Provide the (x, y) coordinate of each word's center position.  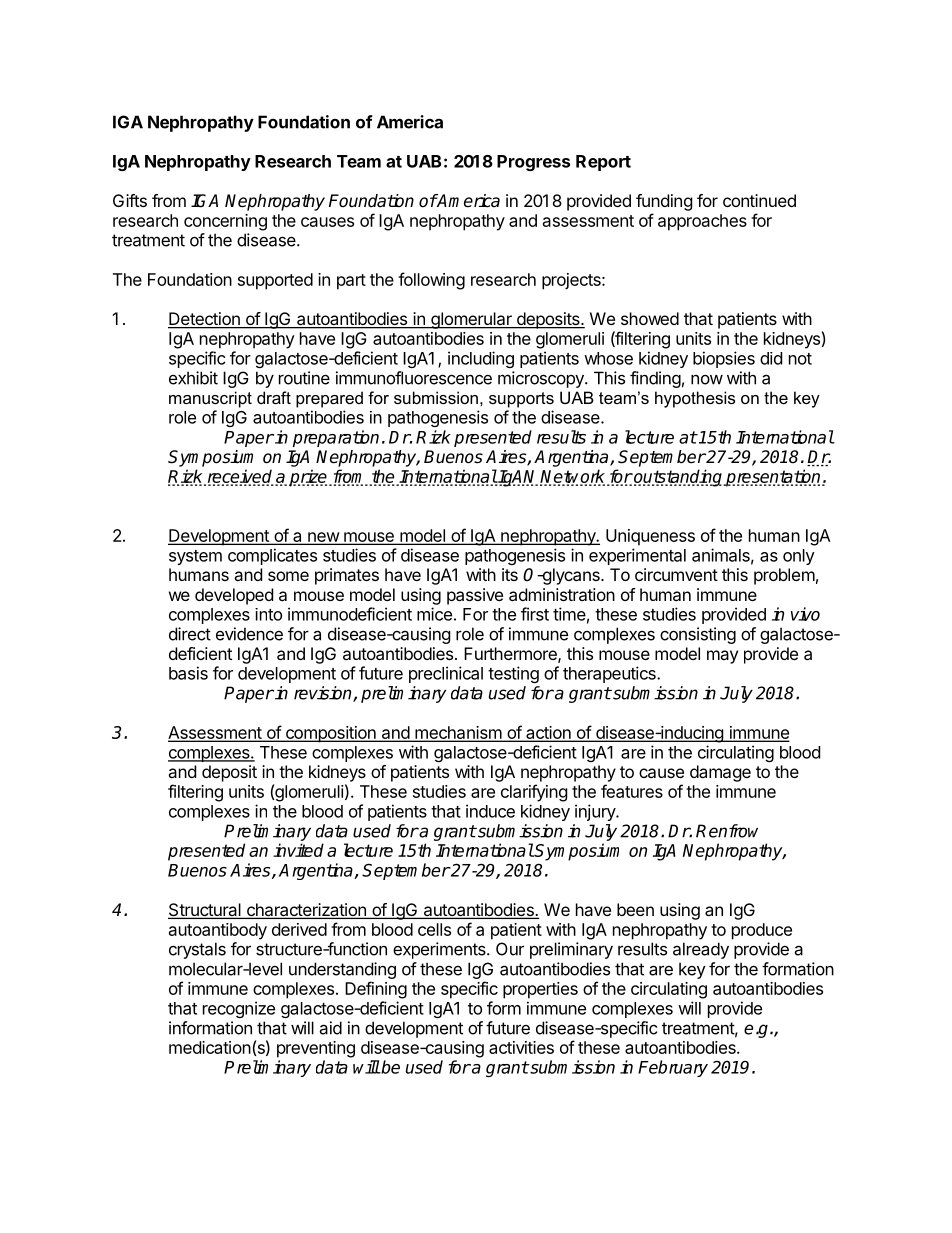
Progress (533, 163)
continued (759, 200)
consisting (698, 635)
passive (475, 596)
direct (190, 634)
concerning (225, 222)
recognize (239, 1009)
